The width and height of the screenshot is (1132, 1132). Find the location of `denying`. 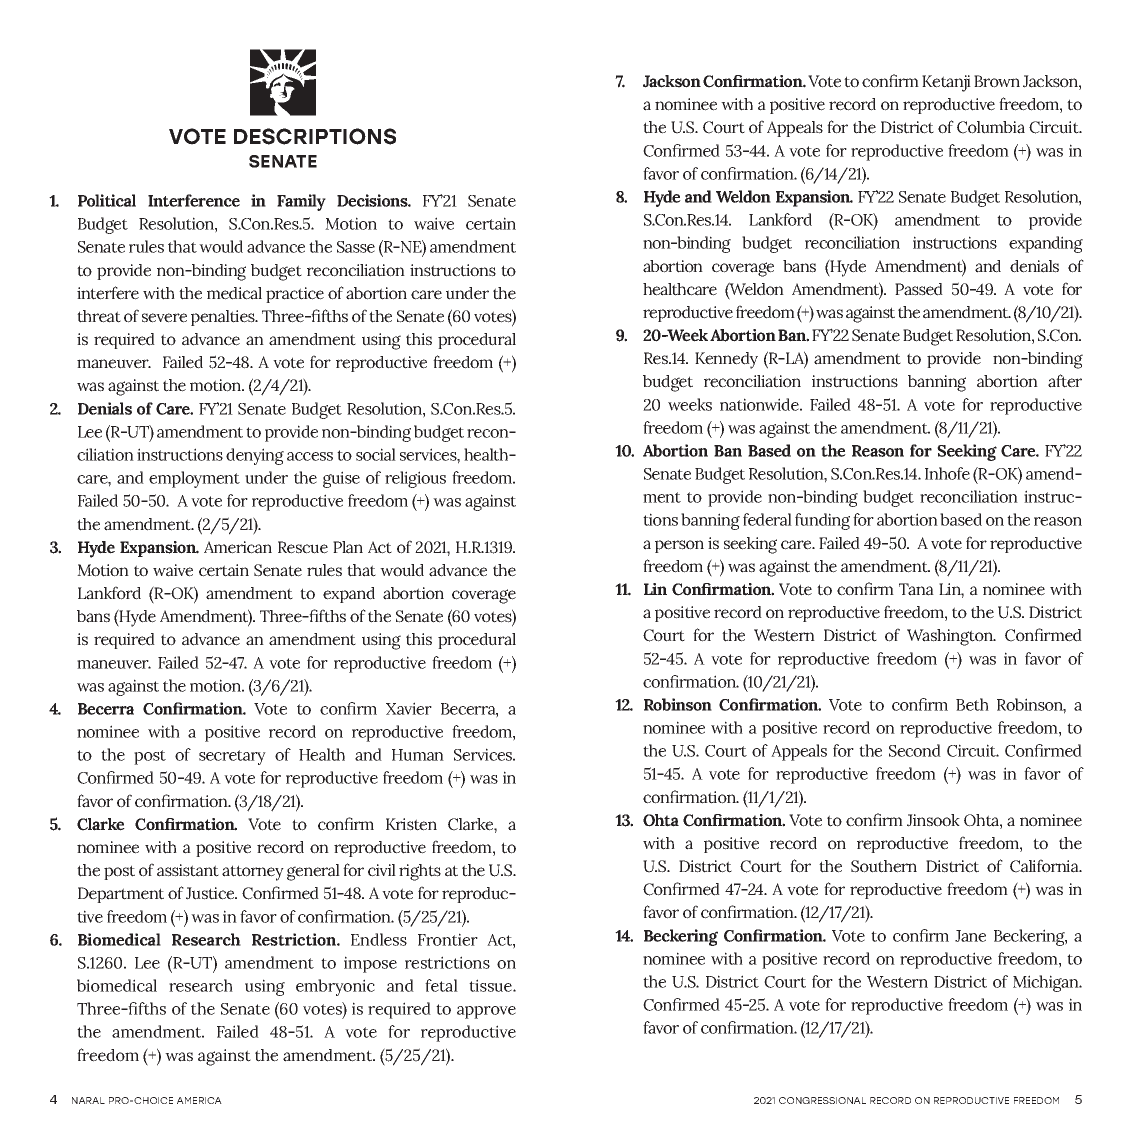

denying is located at coordinates (255, 456).
